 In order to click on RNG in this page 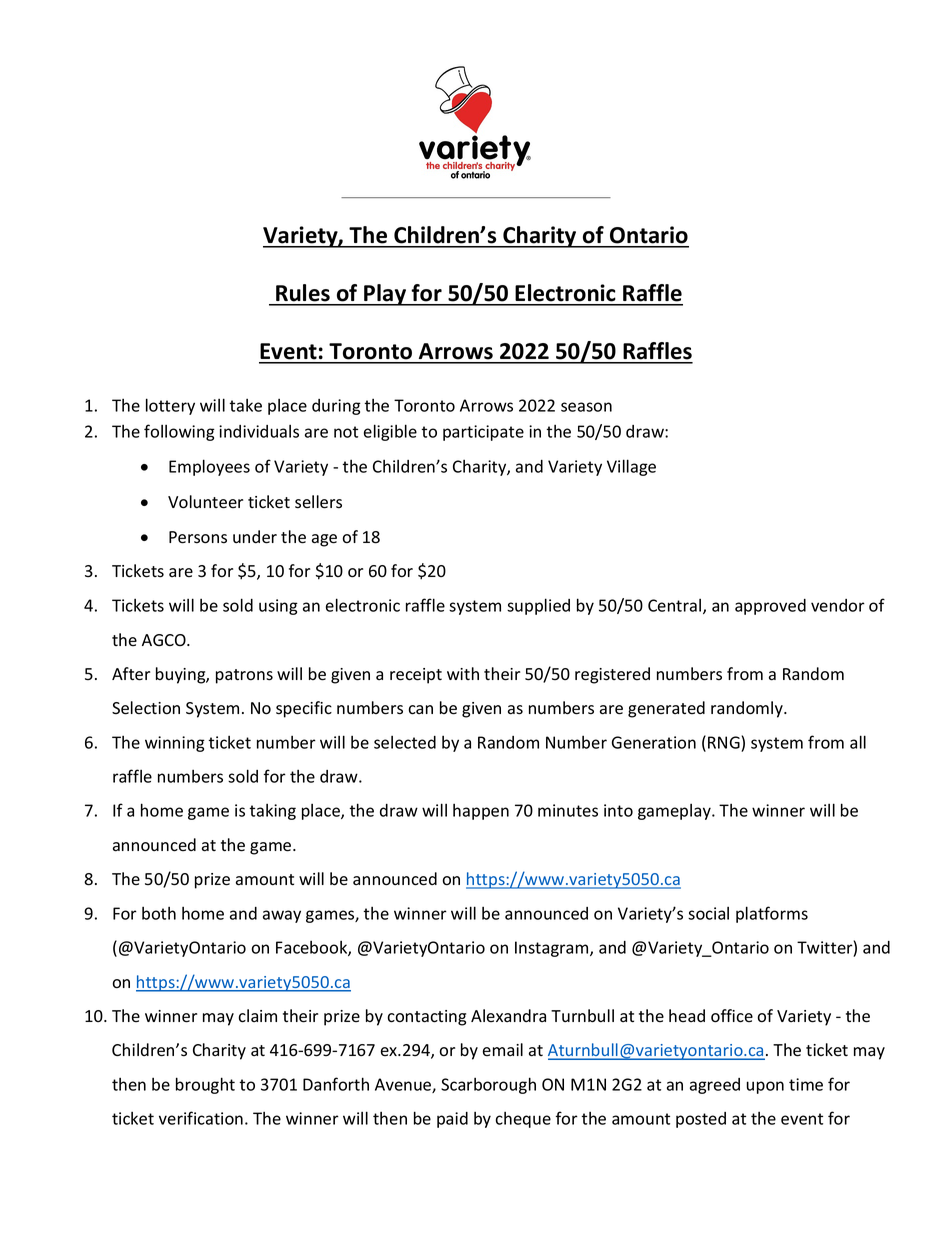, I will do `click(724, 742)`.
